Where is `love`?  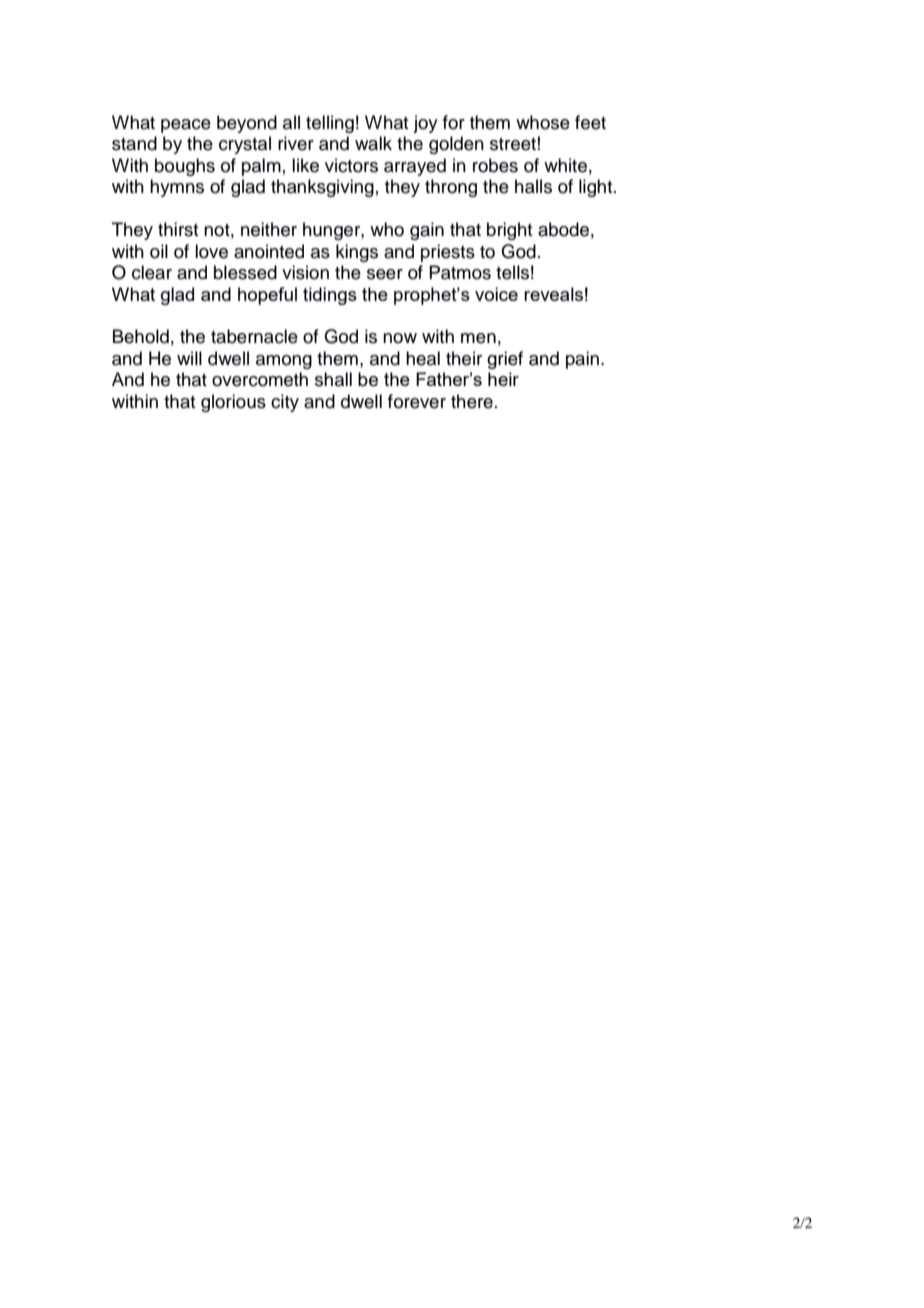
love is located at coordinates (211, 251).
